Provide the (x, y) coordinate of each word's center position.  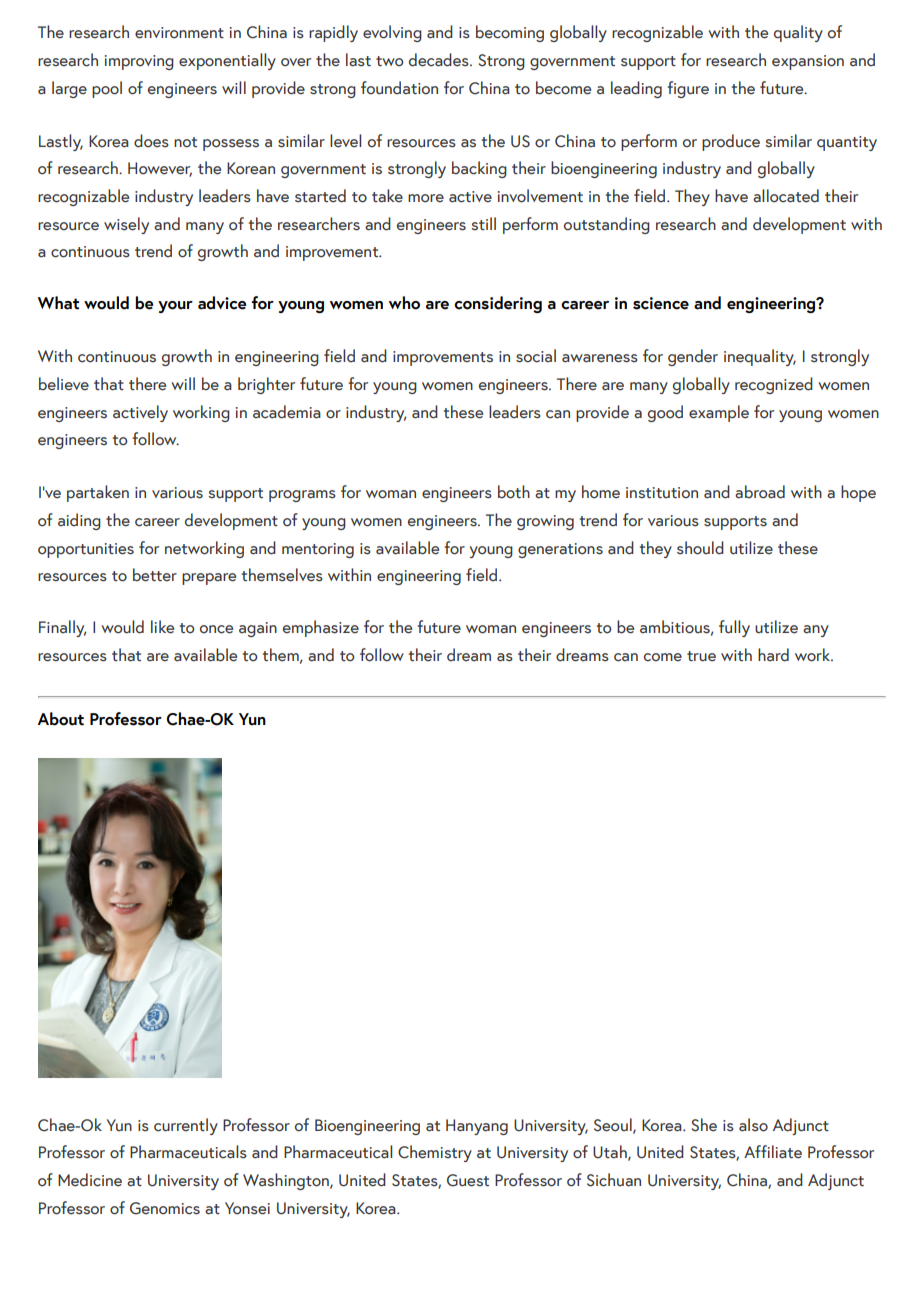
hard (773, 655)
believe (64, 384)
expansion (808, 62)
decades (440, 60)
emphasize (321, 628)
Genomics (165, 1208)
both (514, 492)
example (719, 413)
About (61, 719)
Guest (468, 1180)
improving (139, 62)
